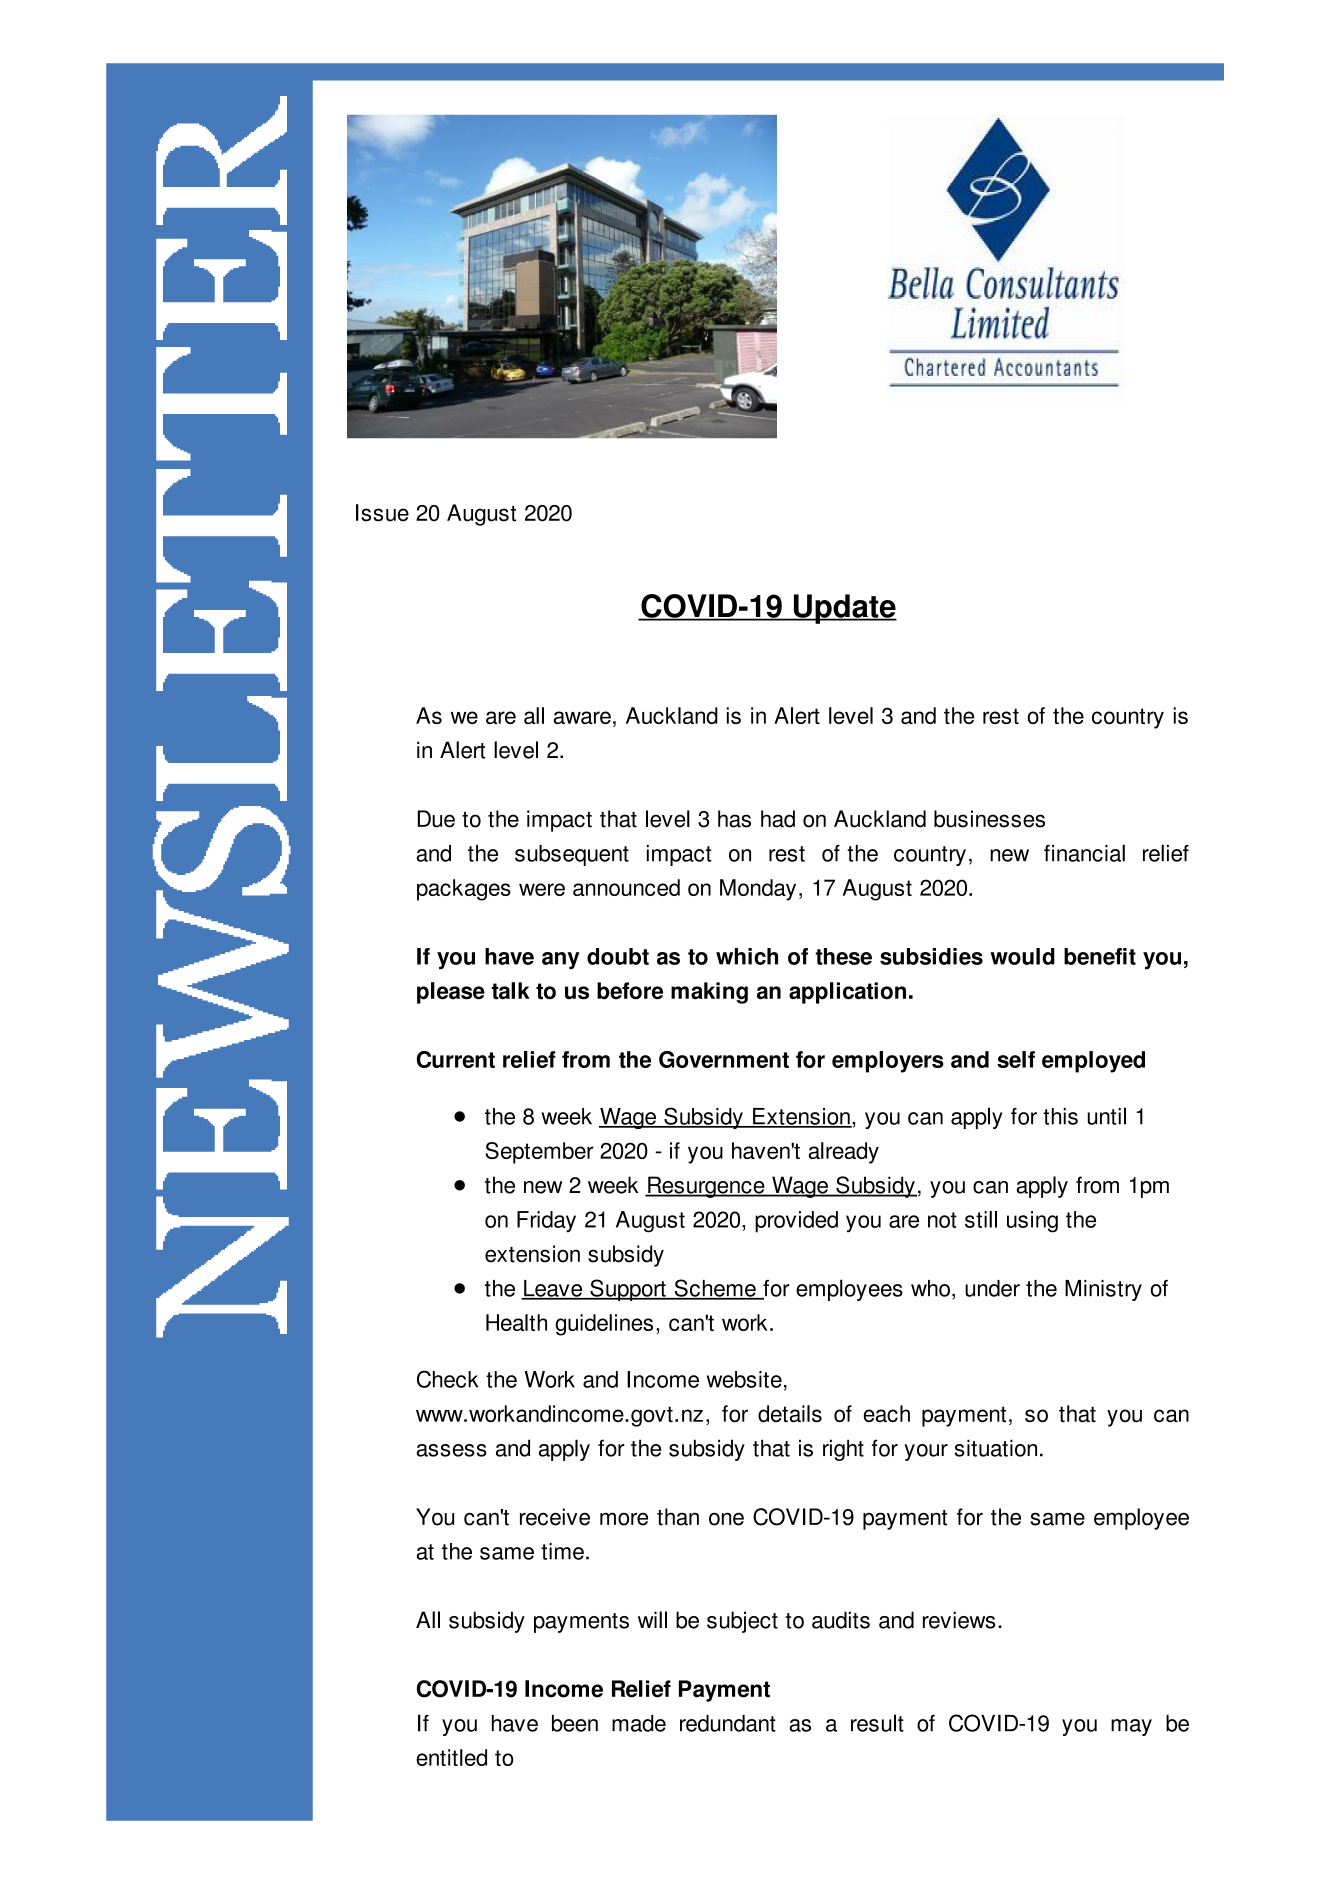  Describe the element at coordinates (728, 1723) in the screenshot. I see `redundant` at that location.
